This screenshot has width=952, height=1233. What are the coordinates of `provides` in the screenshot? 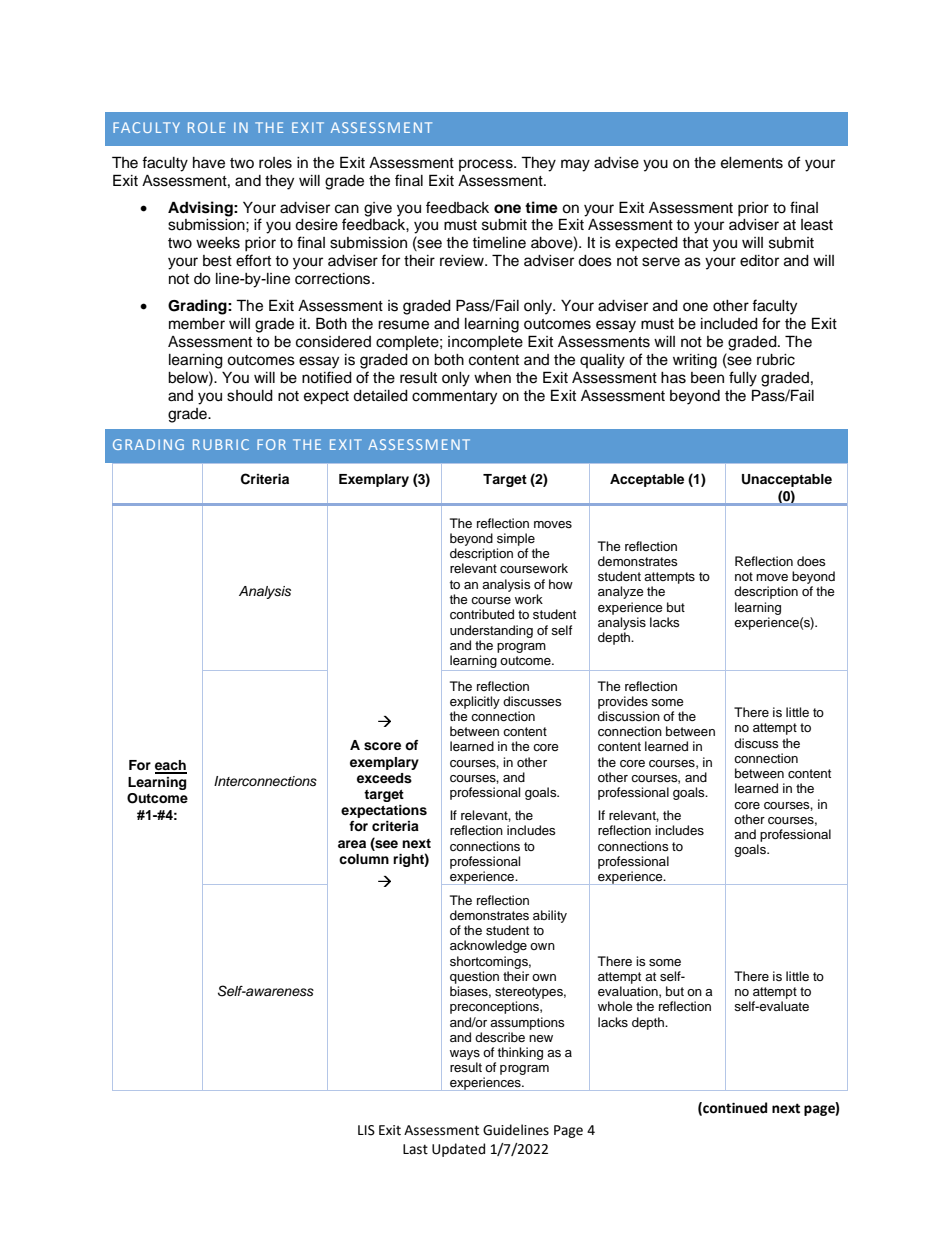 It's located at (623, 702).
